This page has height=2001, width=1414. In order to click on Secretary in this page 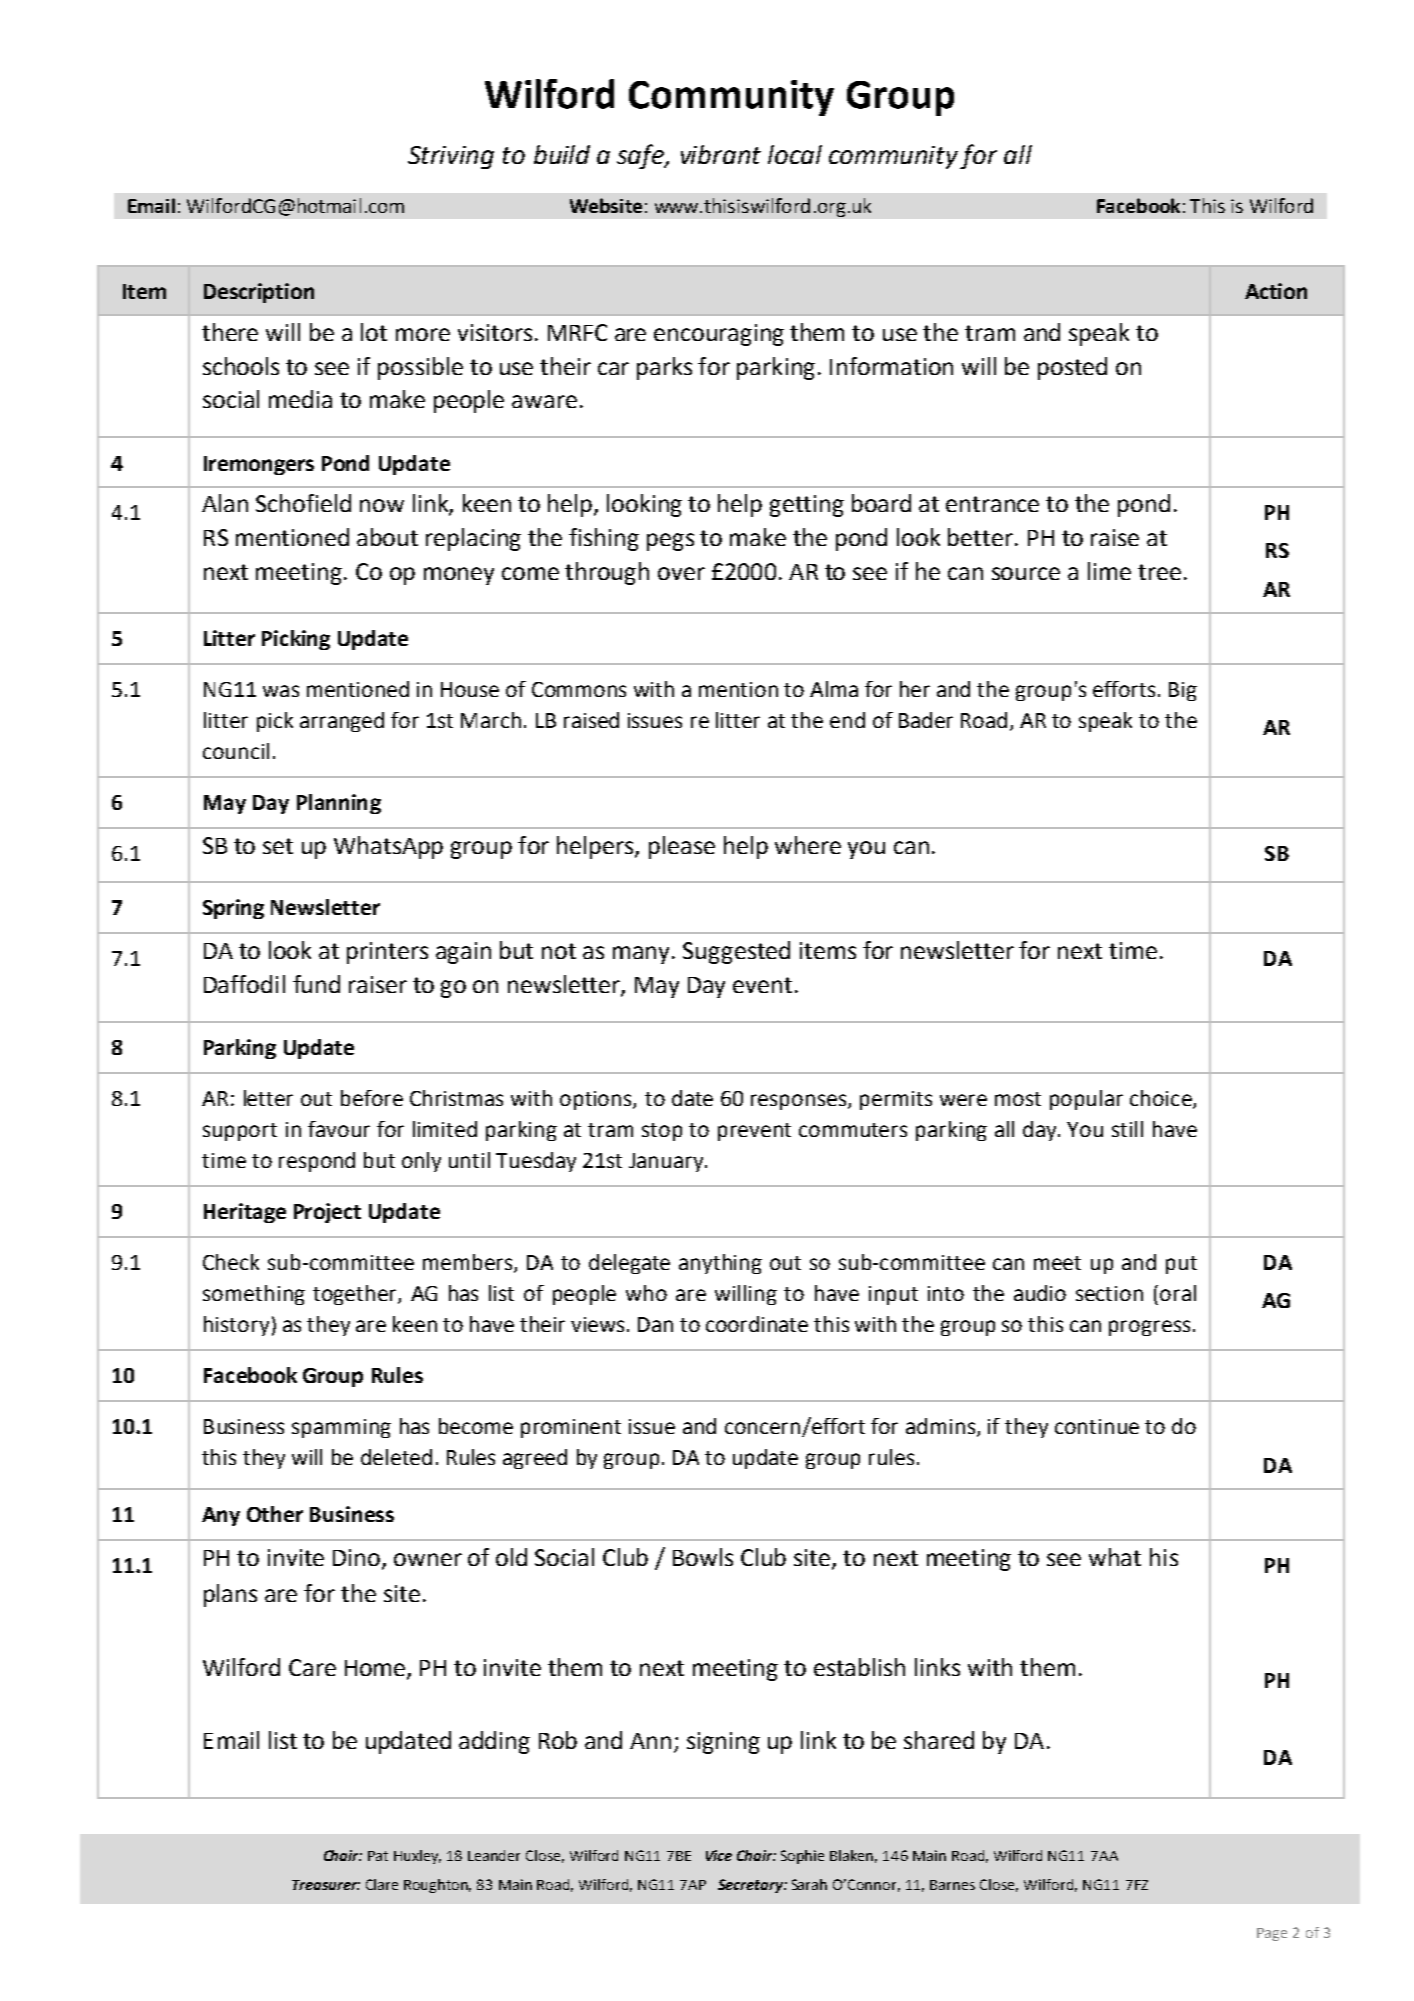, I will do `click(751, 1886)`.
